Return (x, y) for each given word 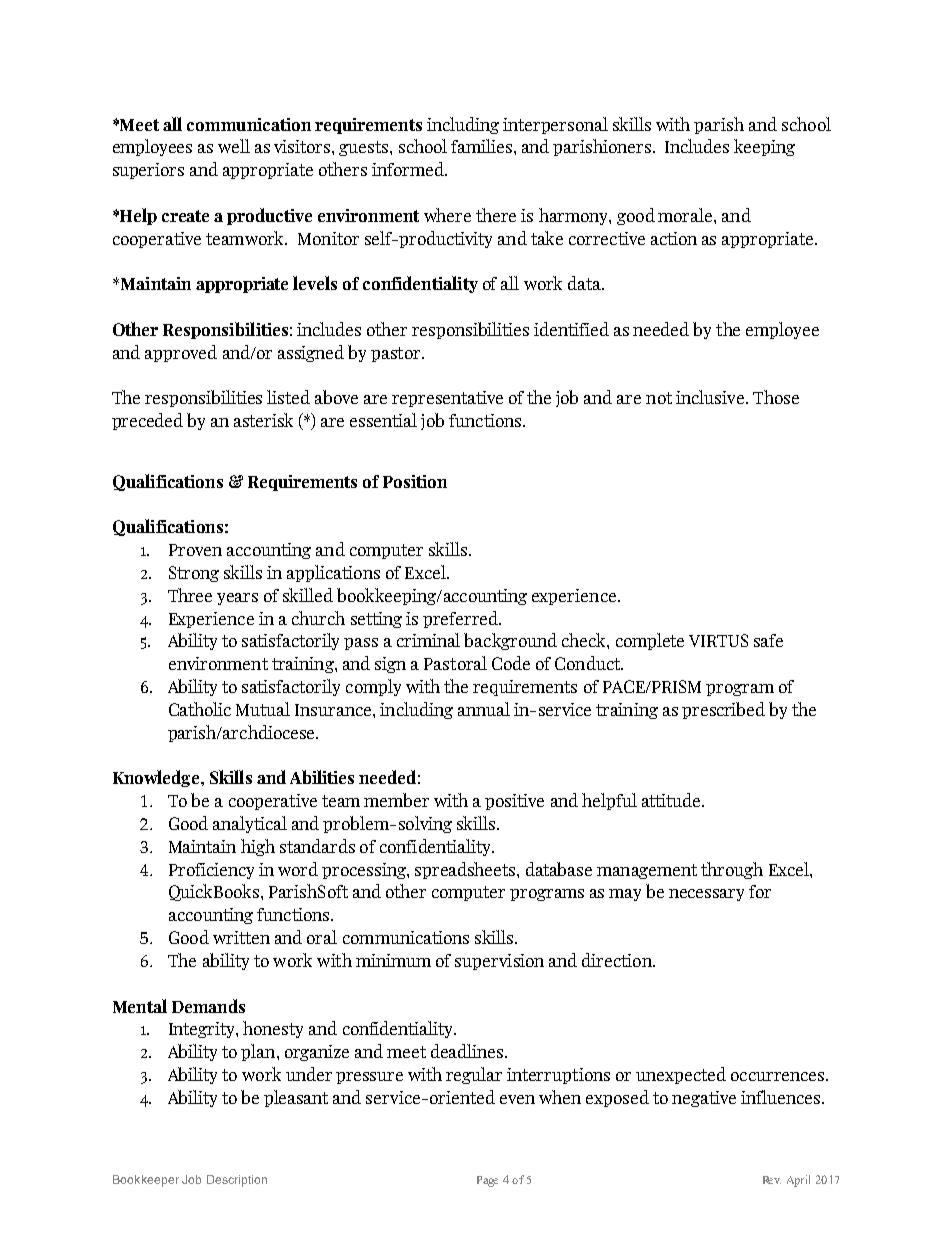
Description (237, 1181)
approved (181, 353)
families (481, 146)
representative (447, 399)
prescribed (723, 710)
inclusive (710, 397)
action (674, 238)
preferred (461, 619)
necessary (706, 895)
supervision (499, 962)
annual (484, 709)
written (241, 937)
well (234, 146)
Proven (195, 550)
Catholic (200, 709)
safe (768, 640)
